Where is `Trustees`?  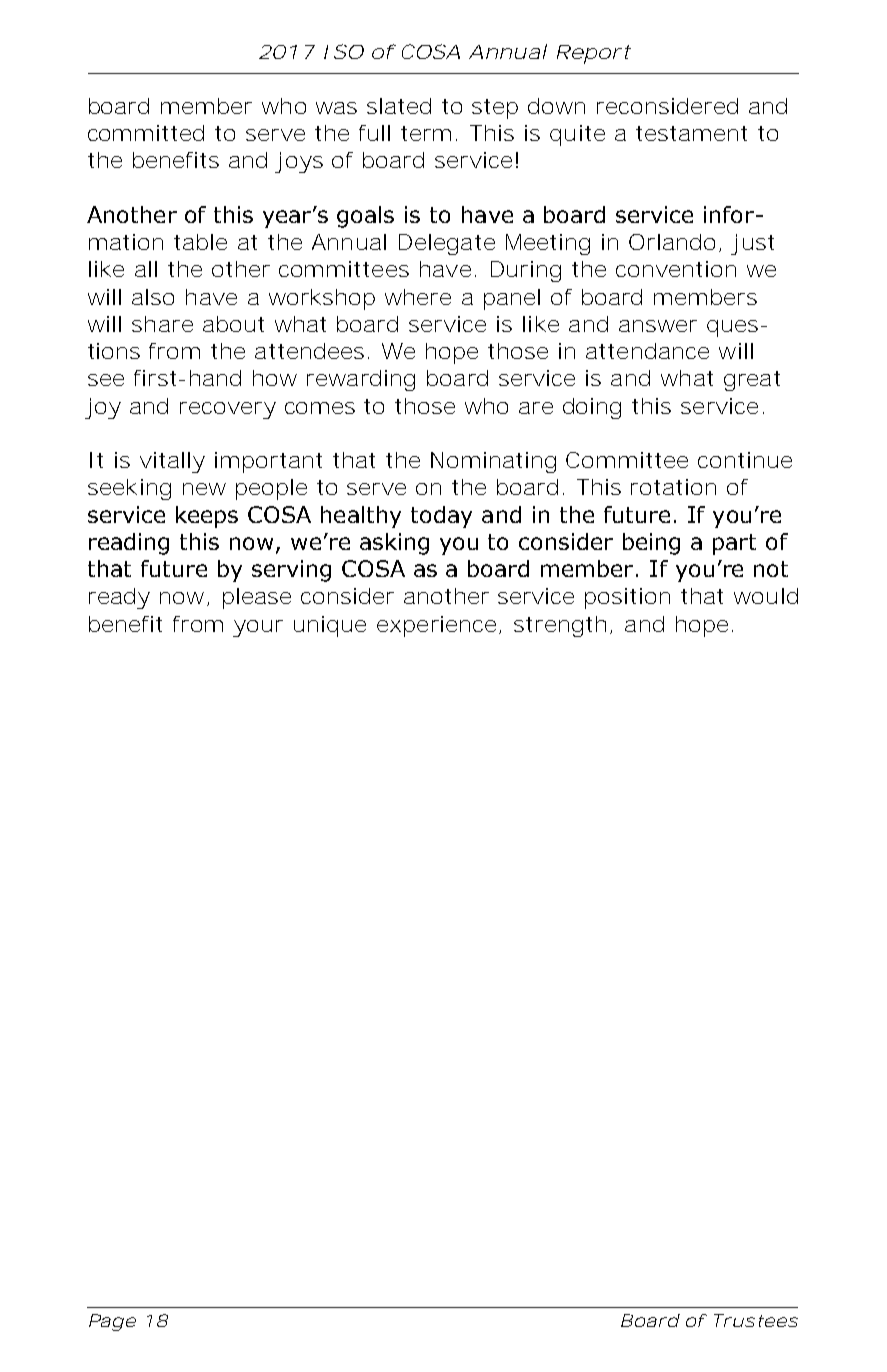
Trustees is located at coordinates (756, 1320).
